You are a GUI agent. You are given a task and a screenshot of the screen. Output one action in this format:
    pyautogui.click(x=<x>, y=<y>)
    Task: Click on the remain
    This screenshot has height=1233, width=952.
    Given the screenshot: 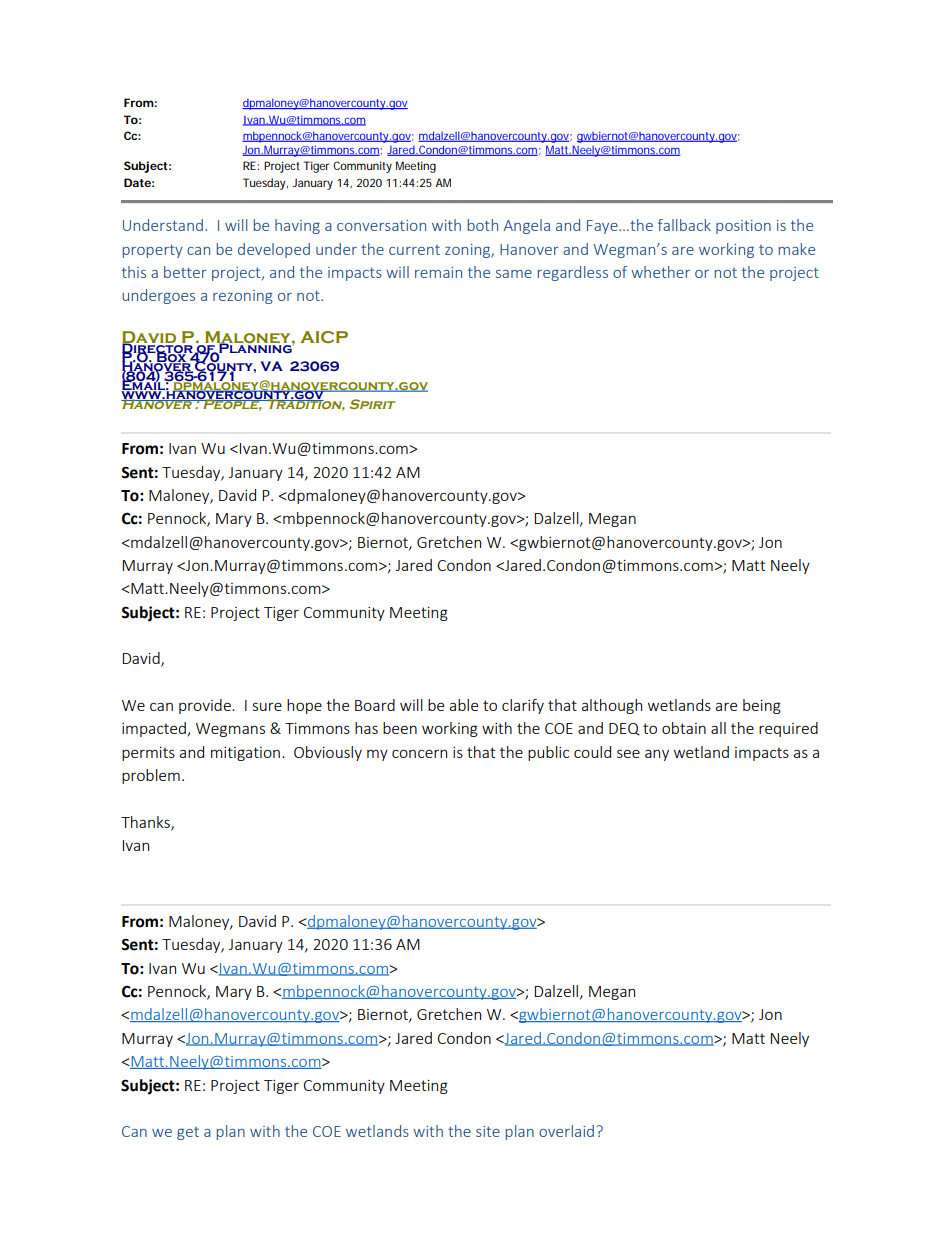 What is the action you would take?
    pyautogui.click(x=438, y=272)
